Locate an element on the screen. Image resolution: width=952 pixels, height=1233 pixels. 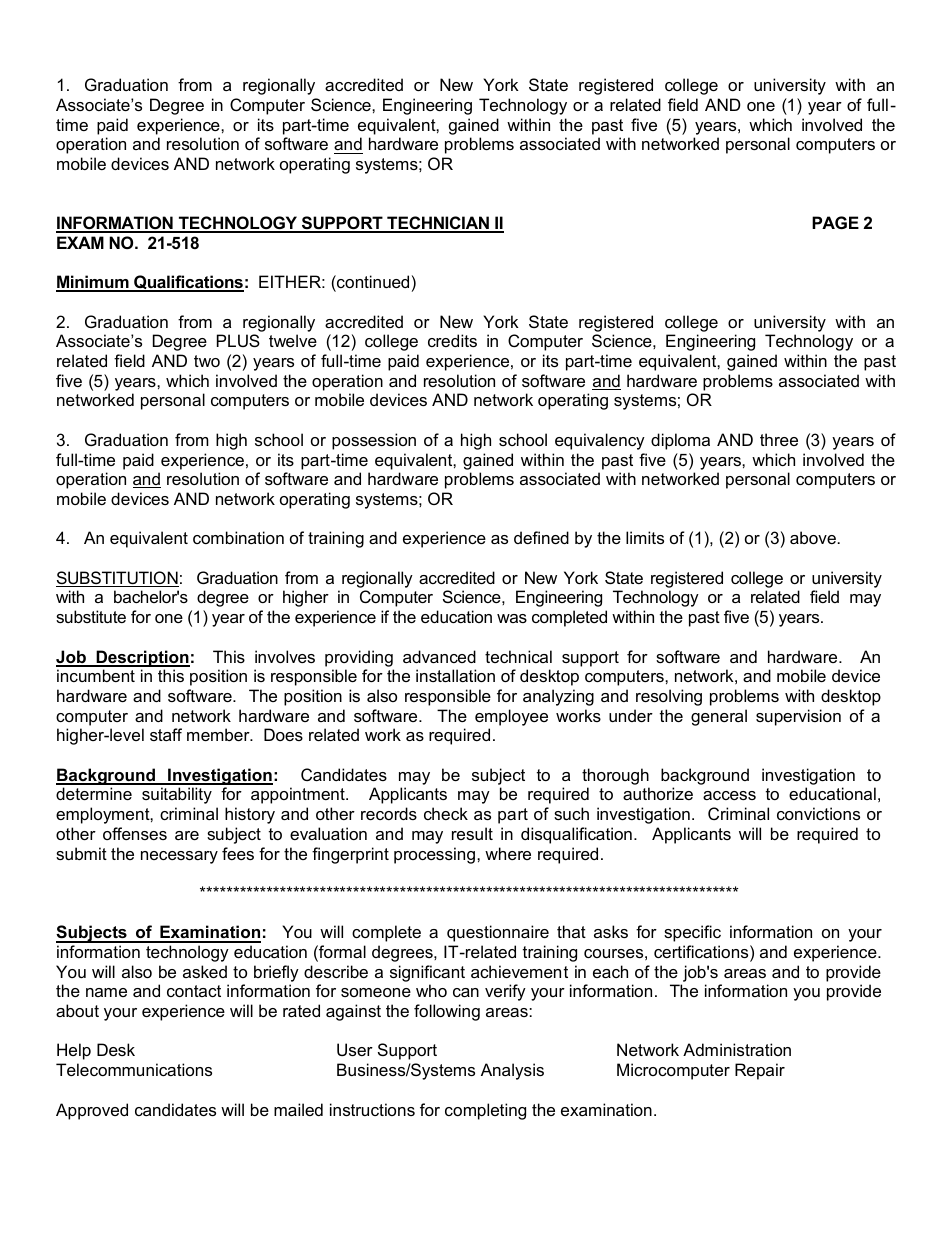
specific is located at coordinates (692, 933).
